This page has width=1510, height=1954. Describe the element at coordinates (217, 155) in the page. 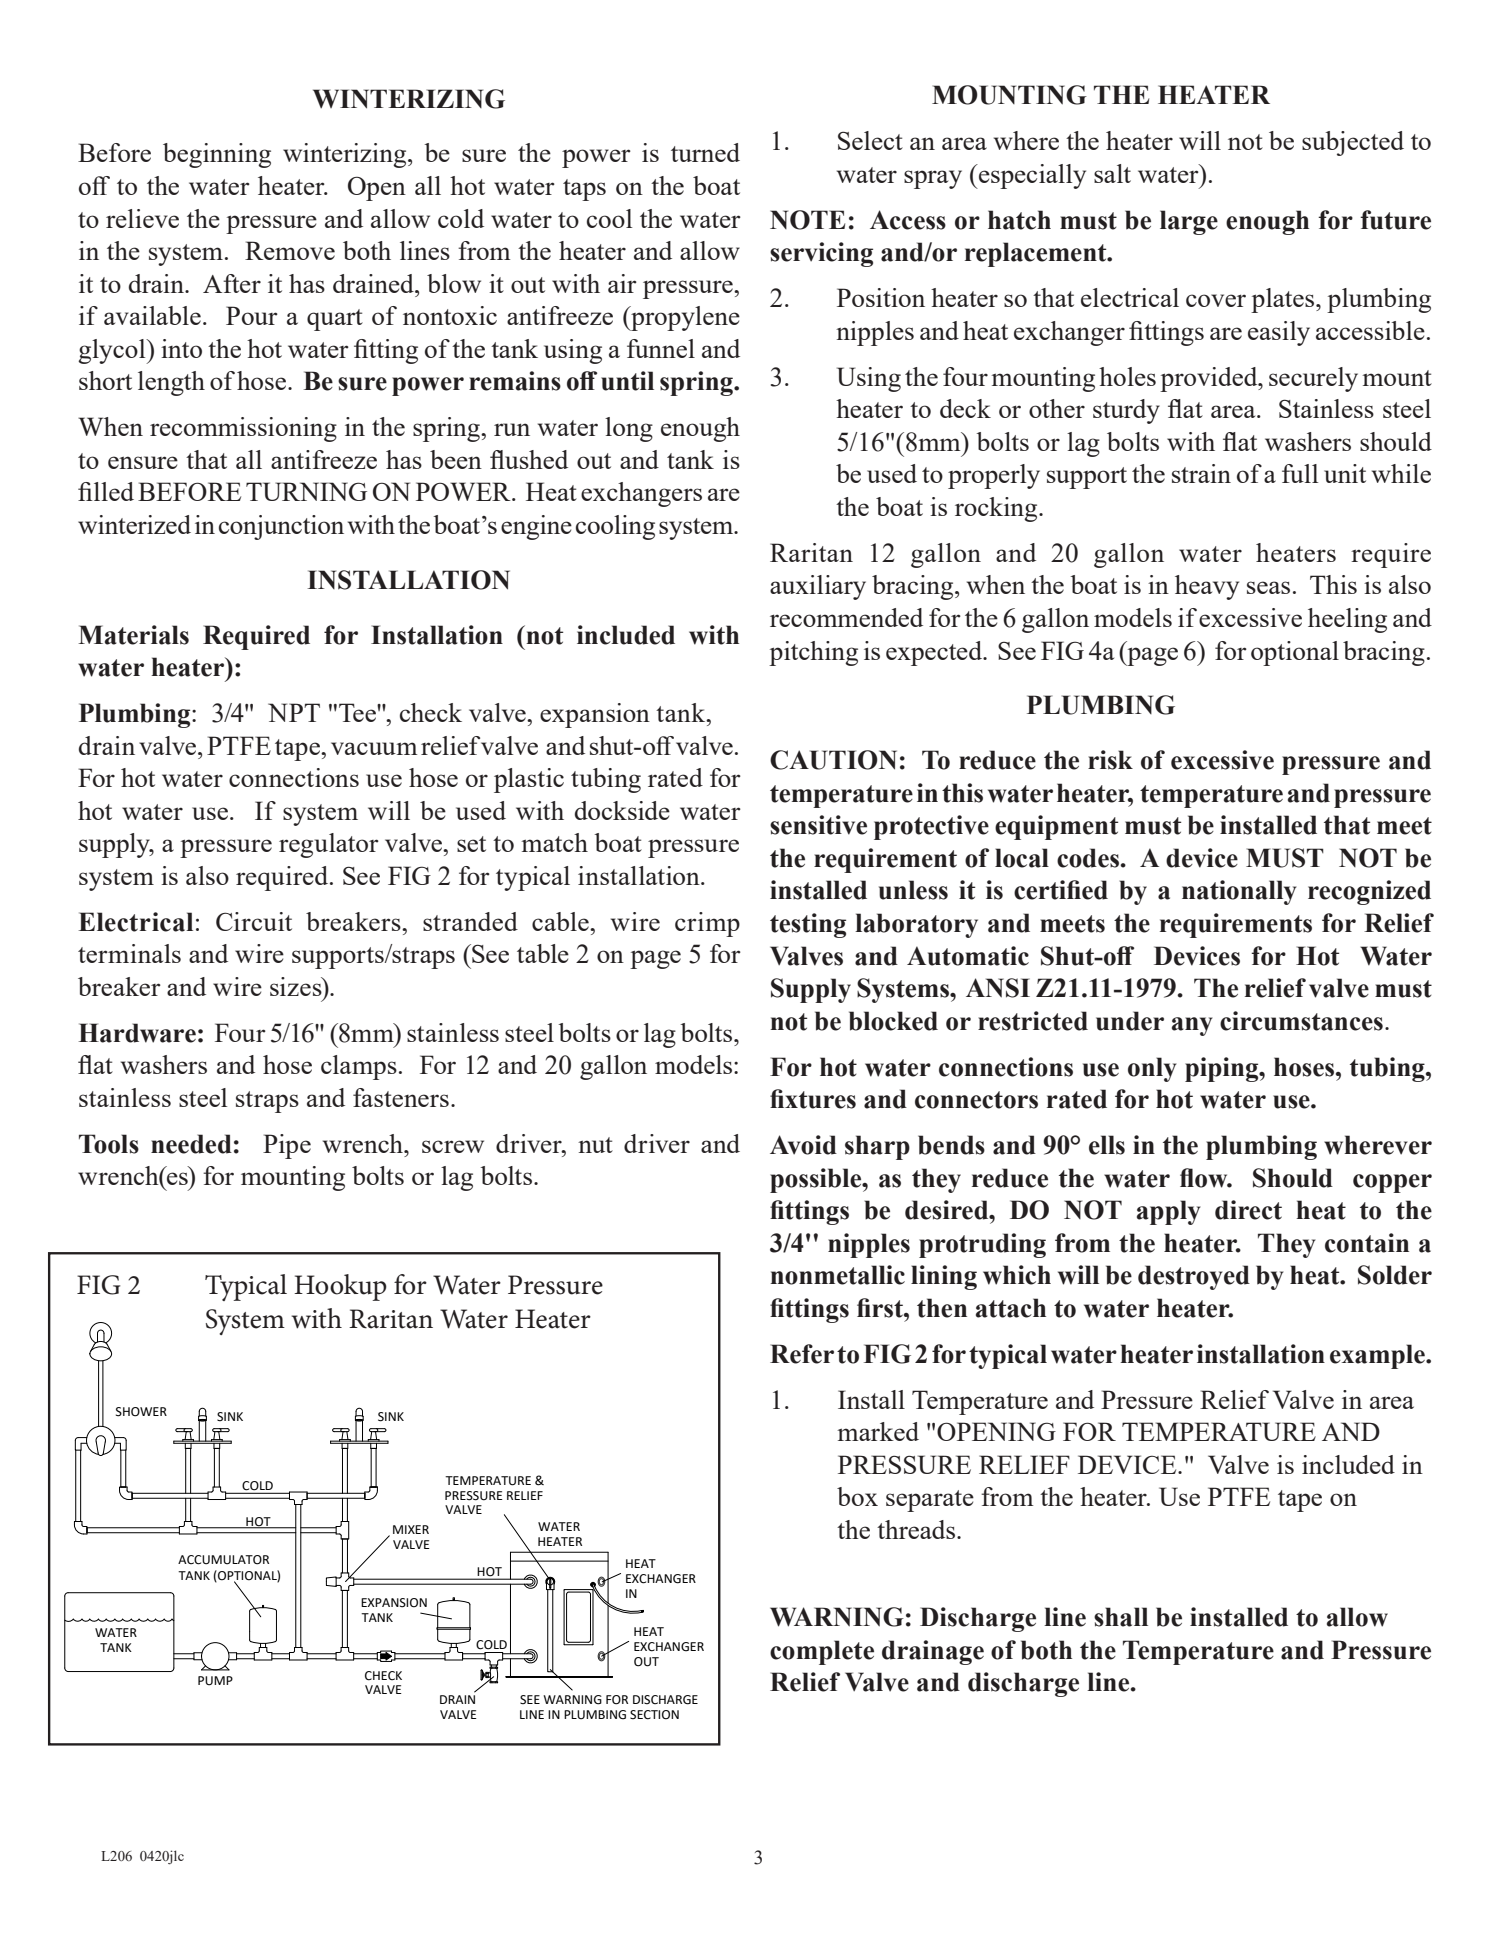

I see `beginning` at that location.
